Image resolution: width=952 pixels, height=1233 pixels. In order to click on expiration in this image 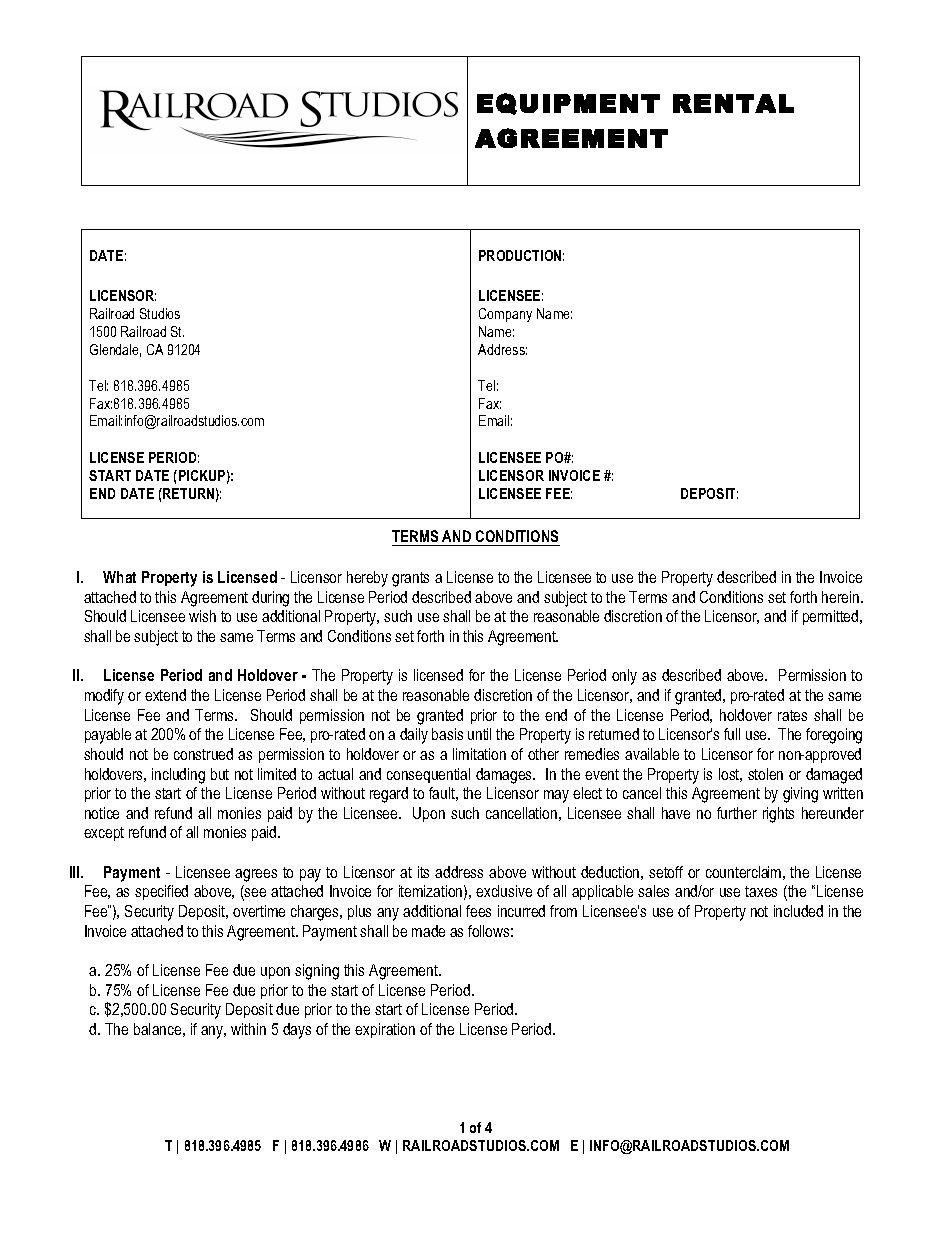, I will do `click(385, 1030)`.
